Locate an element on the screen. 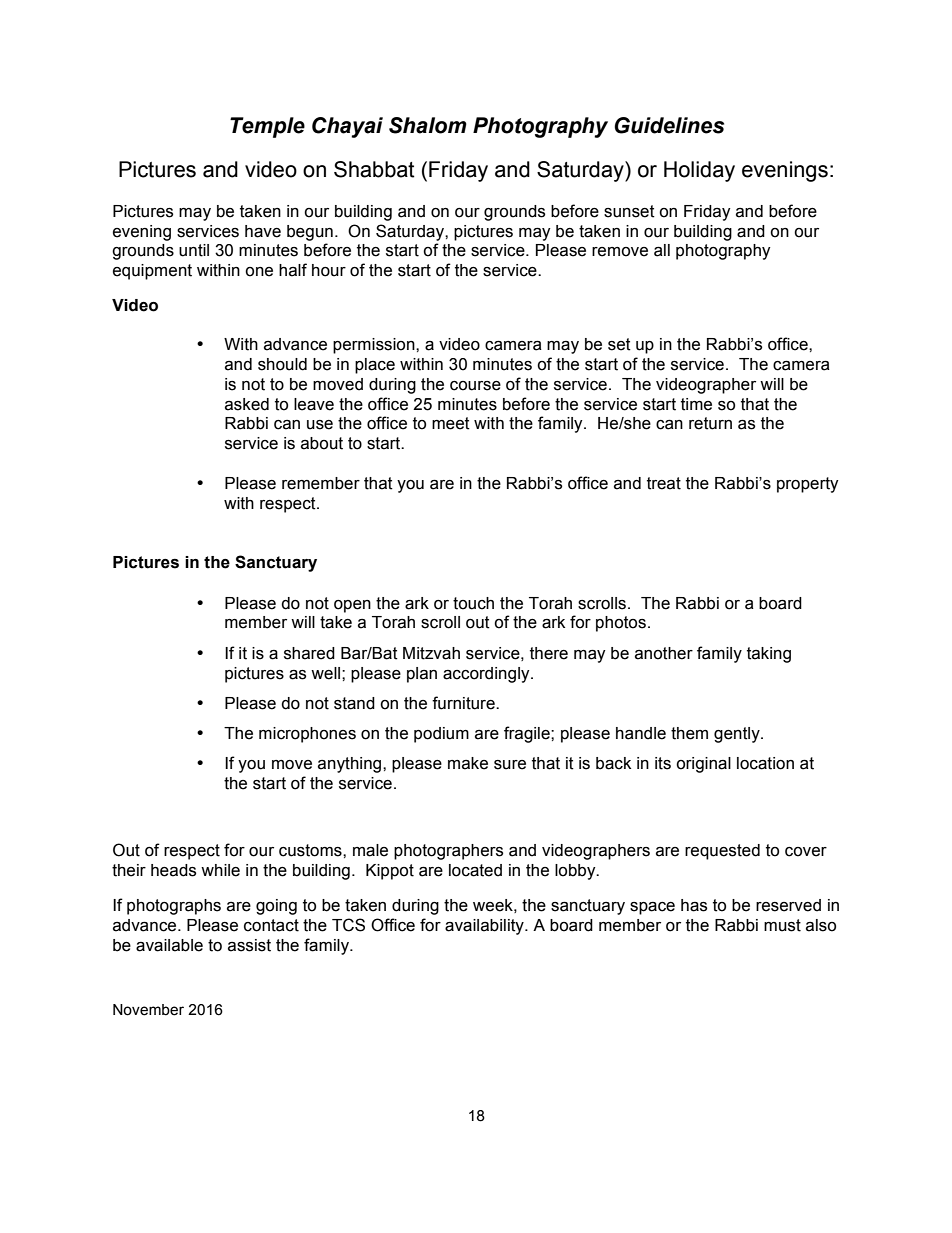 This screenshot has width=952, height=1233. assist is located at coordinates (249, 945).
